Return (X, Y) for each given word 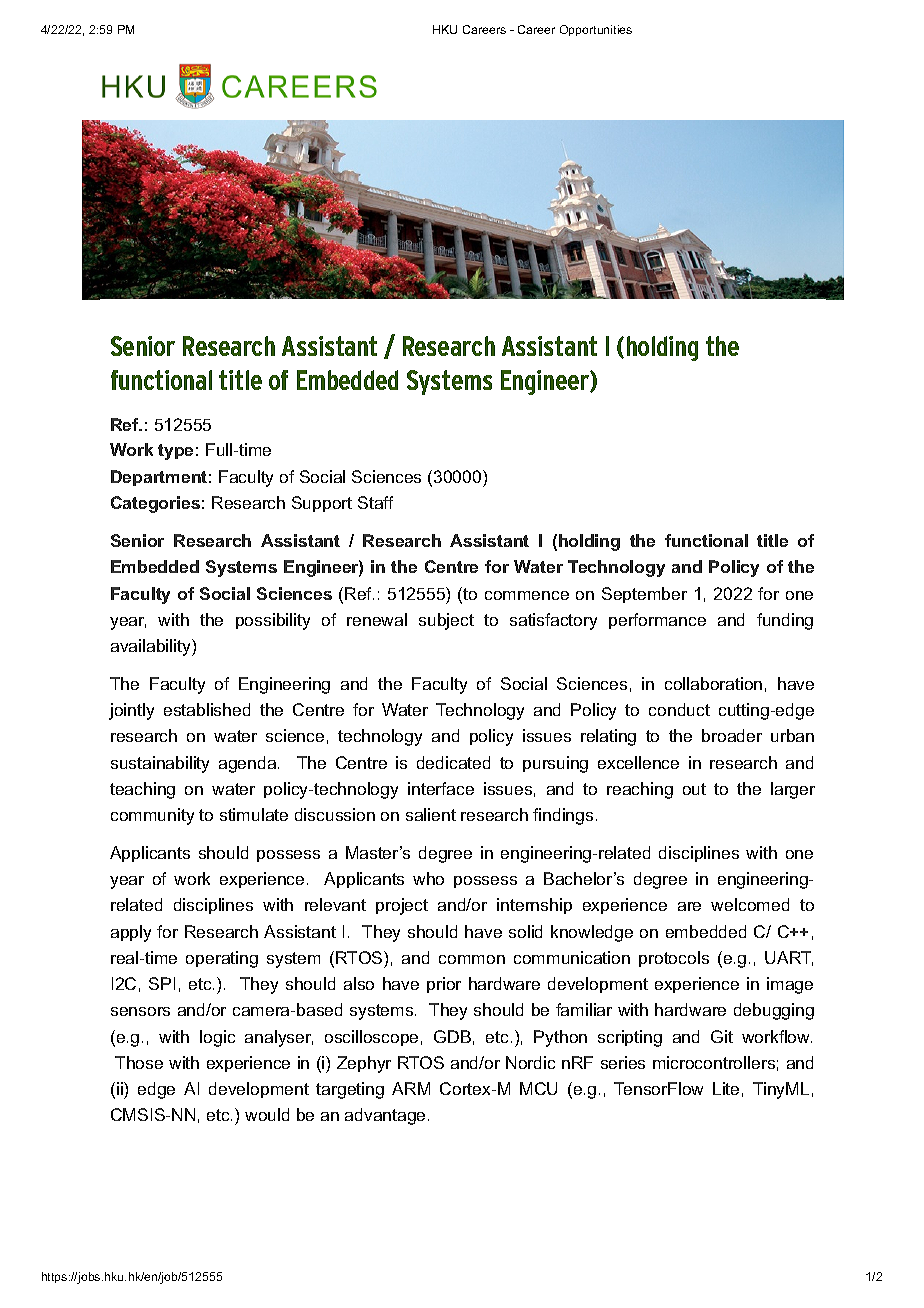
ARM (411, 1088)
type (175, 452)
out (694, 789)
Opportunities (596, 30)
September (644, 595)
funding (785, 621)
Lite (726, 1088)
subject (446, 621)
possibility (273, 621)
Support (322, 504)
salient (431, 814)
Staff (375, 502)
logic (217, 1038)
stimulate (254, 814)
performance (657, 621)
